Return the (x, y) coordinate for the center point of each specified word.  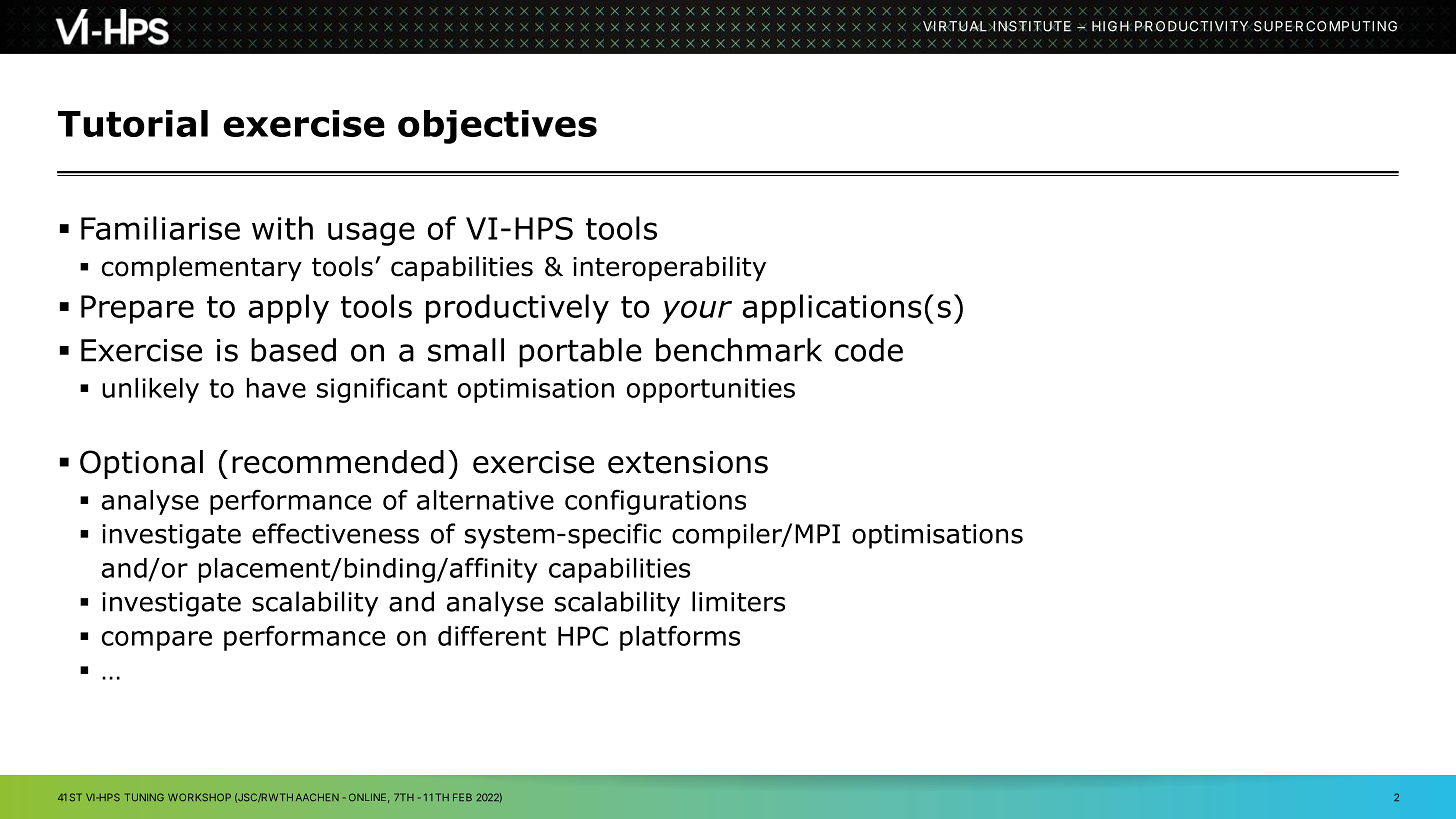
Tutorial (133, 123)
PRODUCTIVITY (1191, 26)
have (276, 388)
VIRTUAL (953, 26)
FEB (462, 797)
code (869, 350)
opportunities (711, 390)
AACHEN (317, 797)
